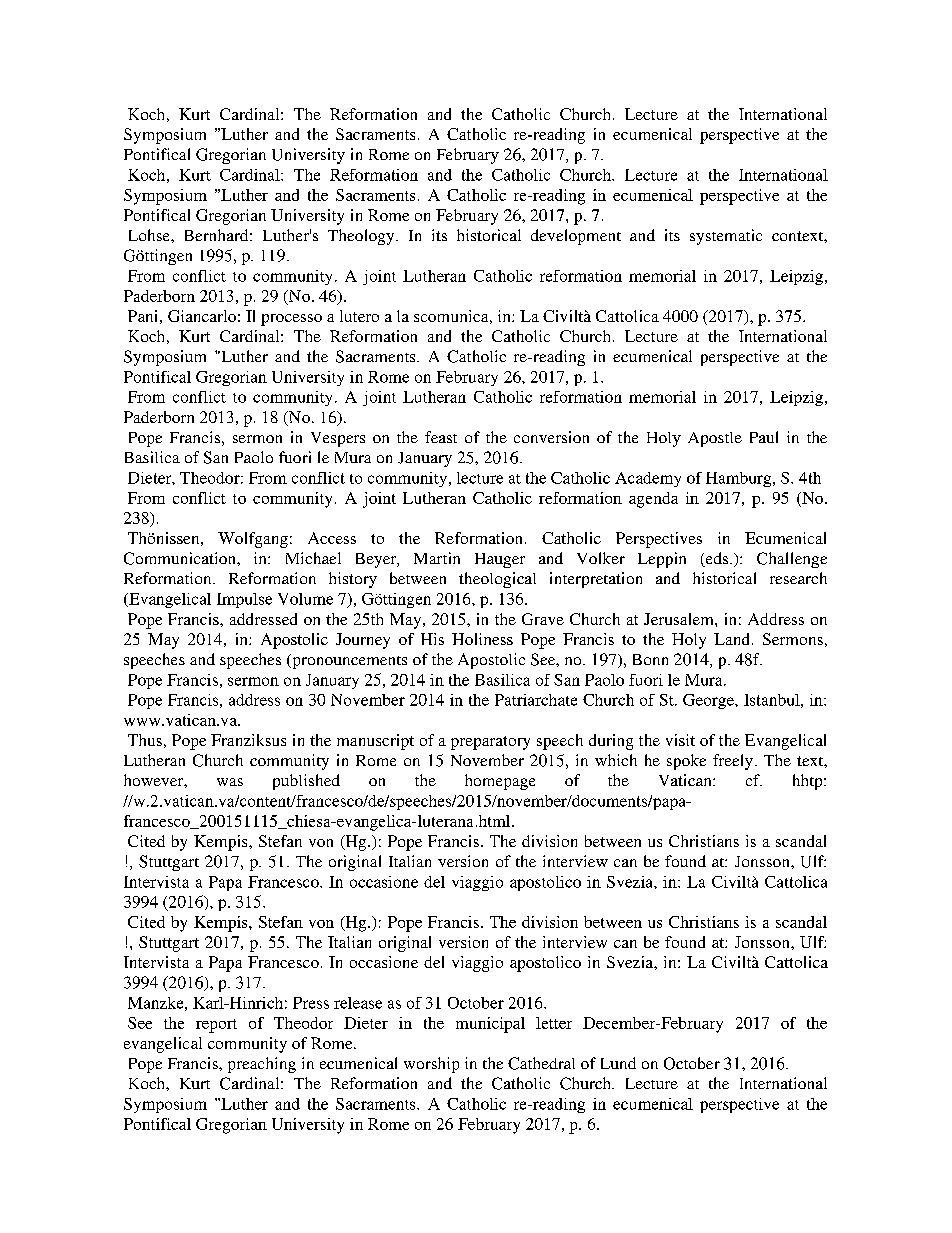  I want to click on Wolfgang, so click(253, 540).
